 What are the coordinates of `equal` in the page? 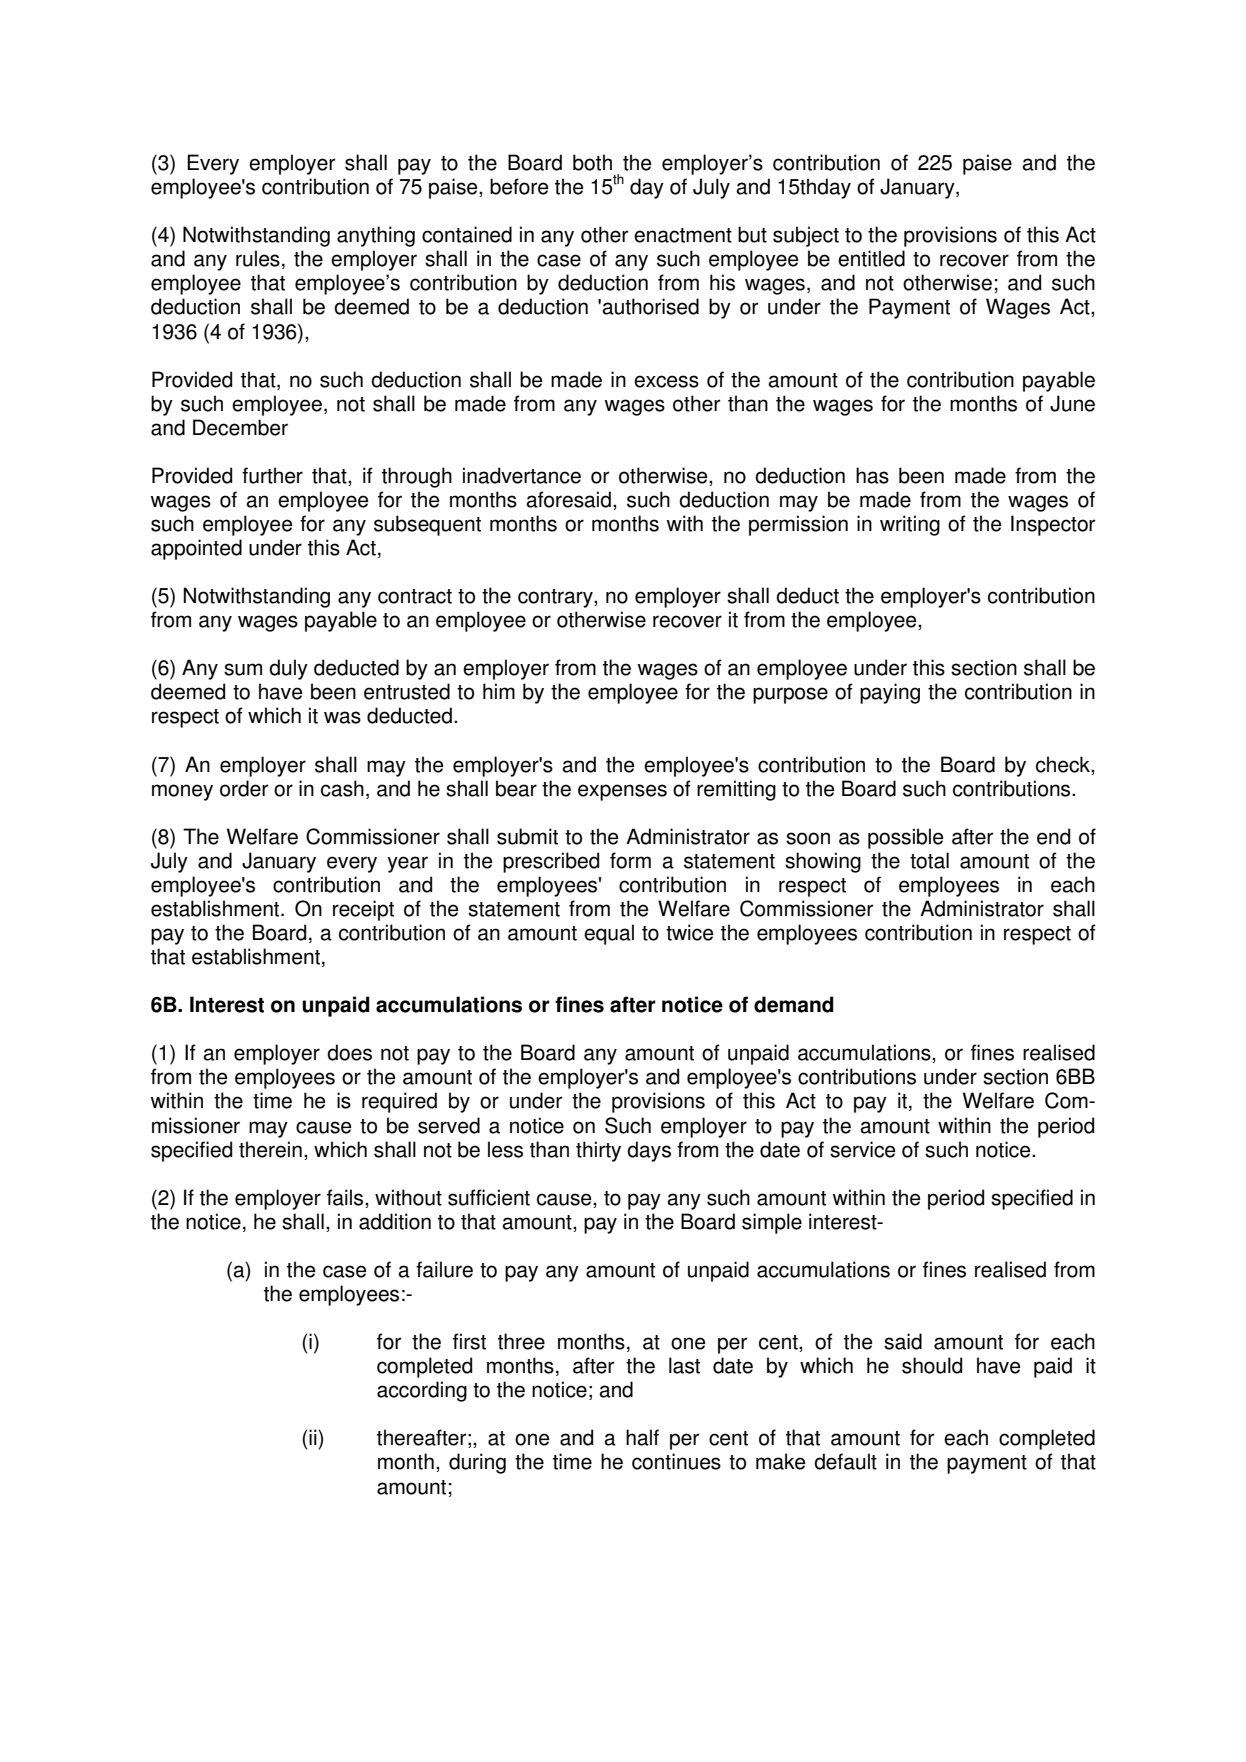 It's located at (609, 934).
